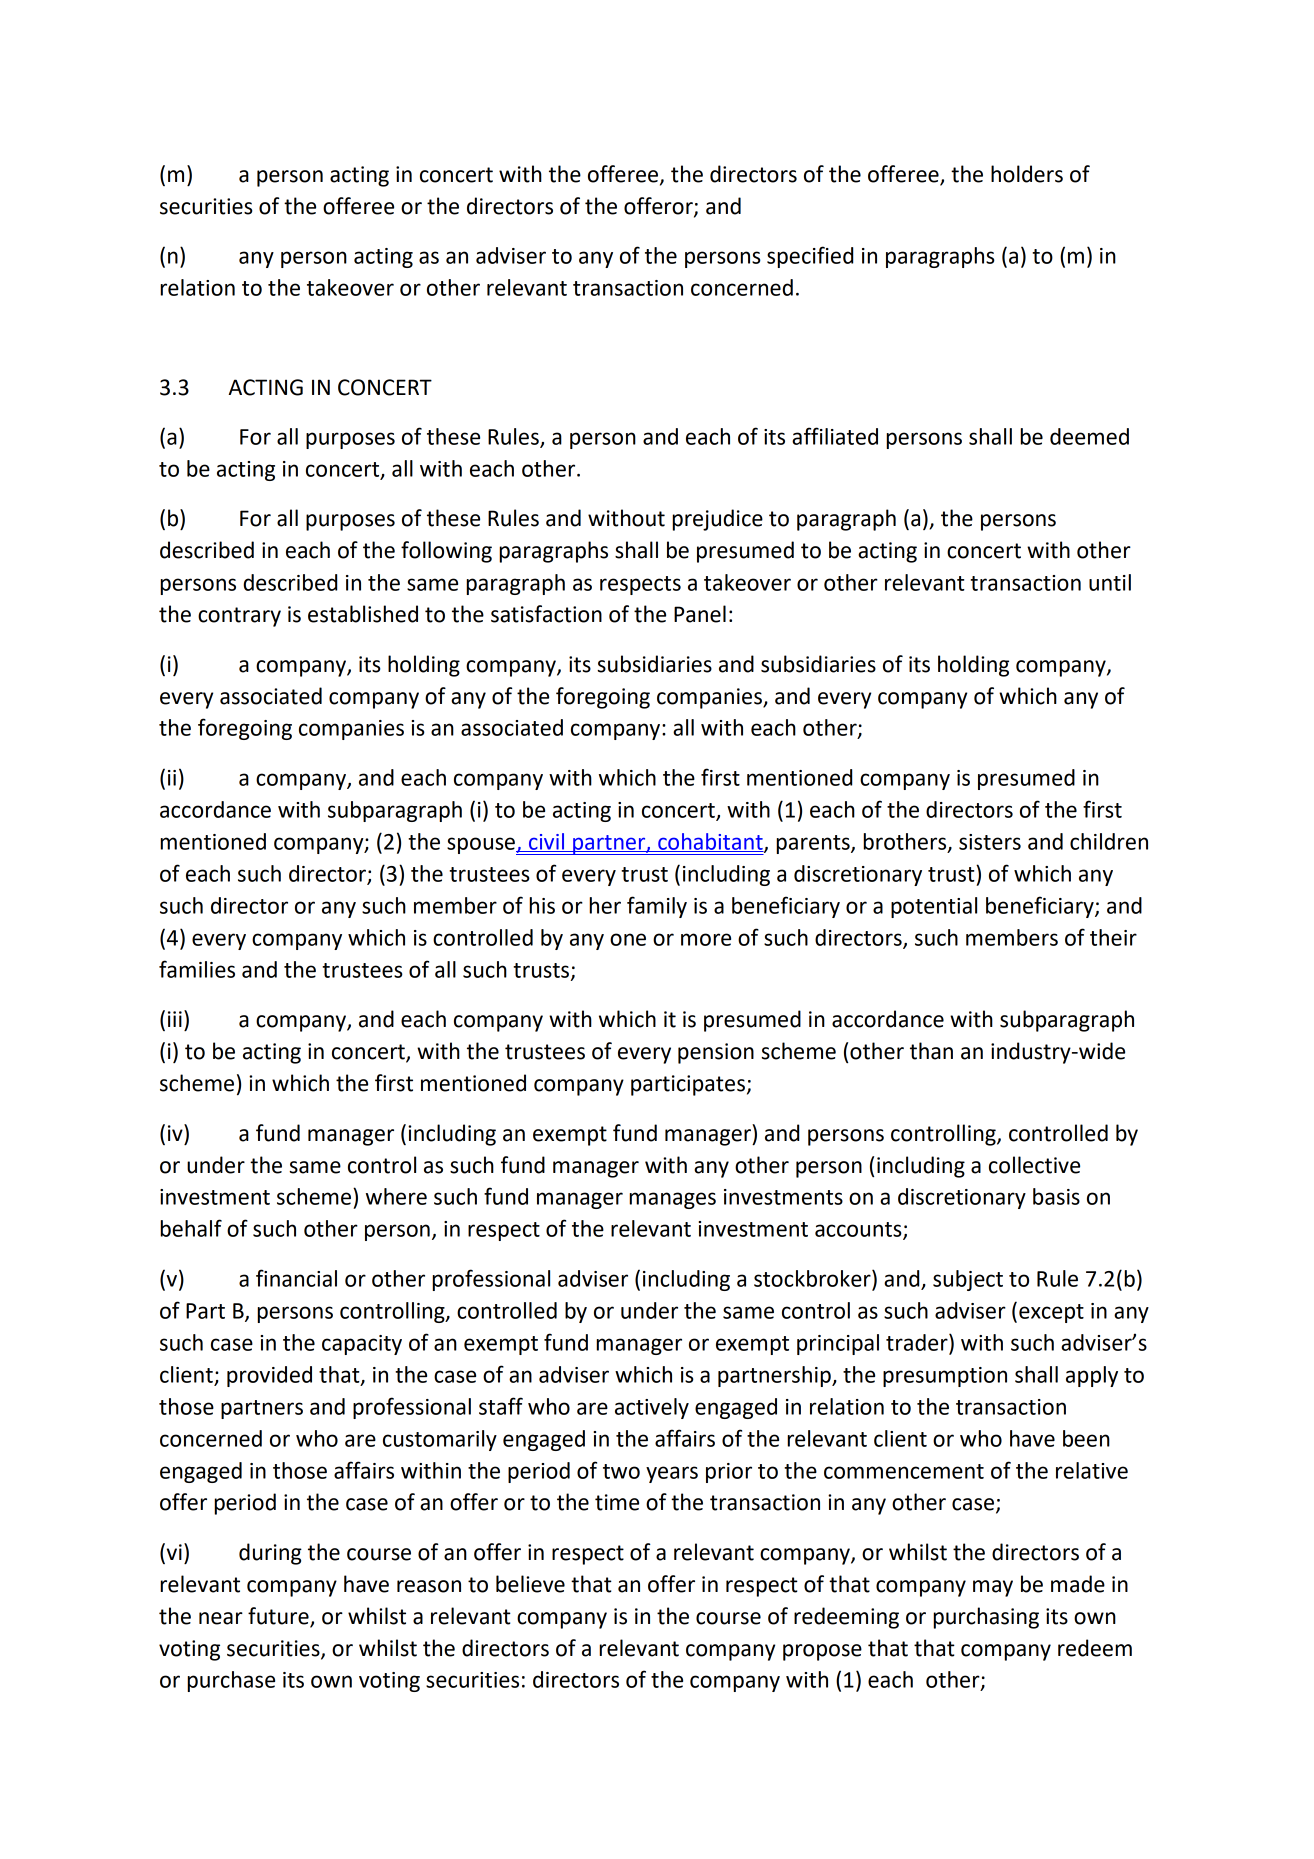  What do you see at coordinates (446, 552) in the document?
I see `following` at bounding box center [446, 552].
